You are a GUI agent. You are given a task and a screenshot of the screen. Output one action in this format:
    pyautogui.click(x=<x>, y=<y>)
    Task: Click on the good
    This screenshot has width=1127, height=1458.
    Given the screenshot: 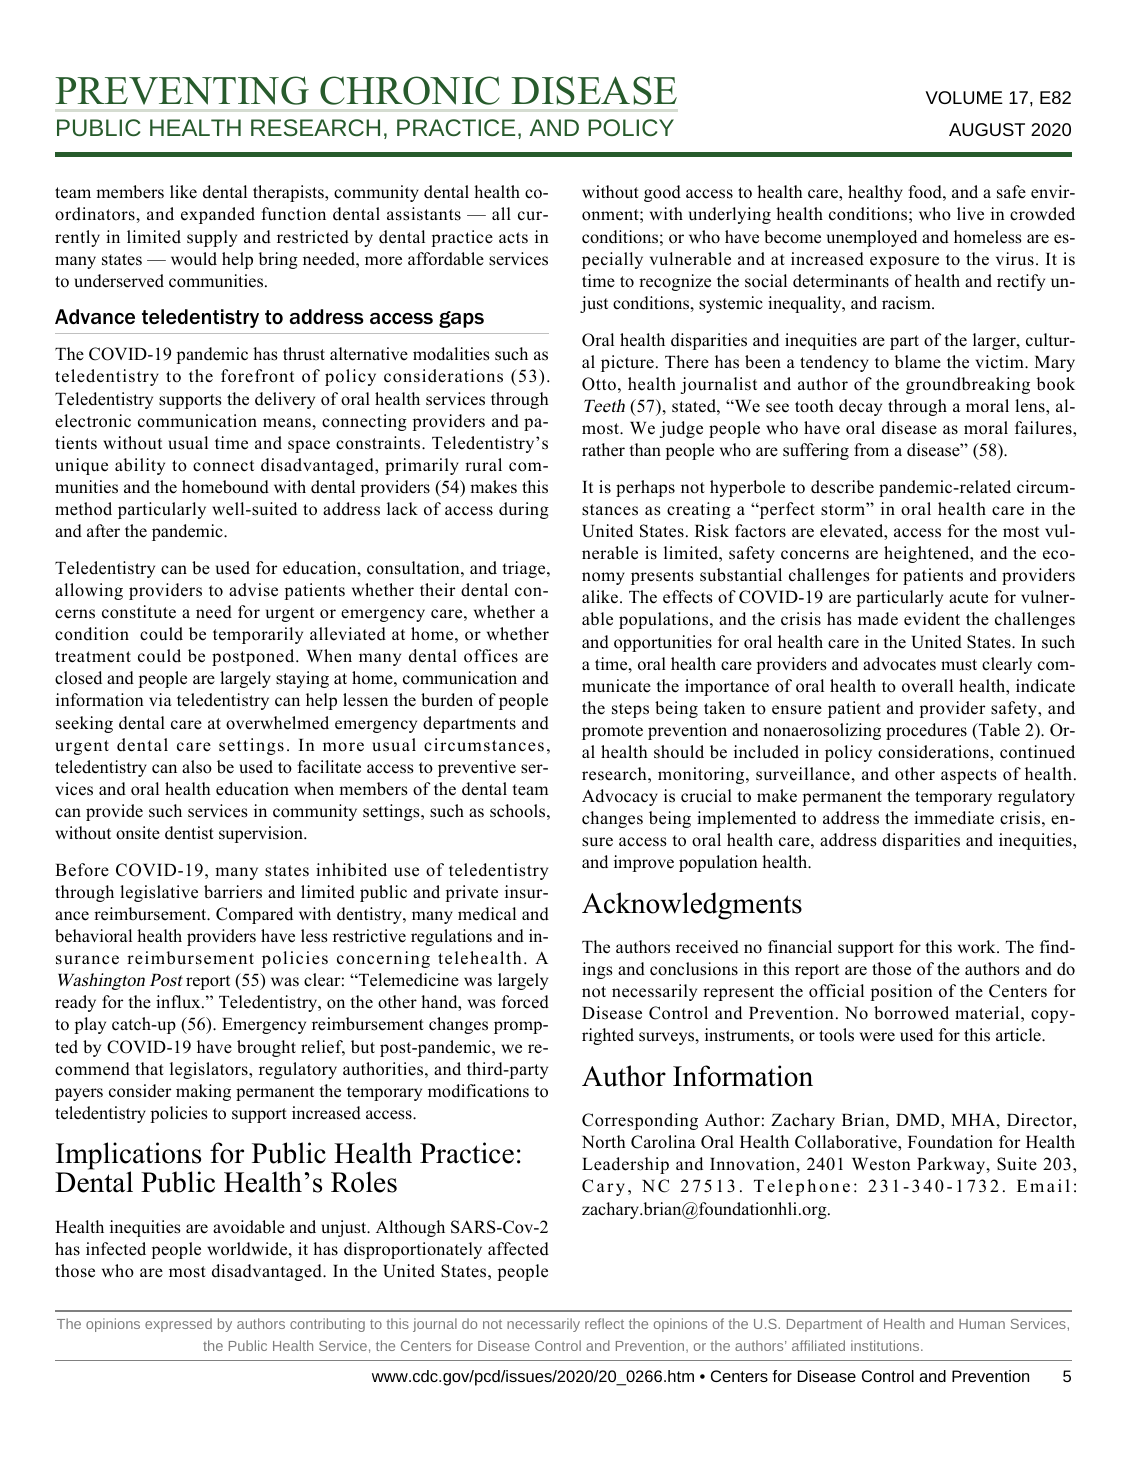 What is the action you would take?
    pyautogui.click(x=662, y=193)
